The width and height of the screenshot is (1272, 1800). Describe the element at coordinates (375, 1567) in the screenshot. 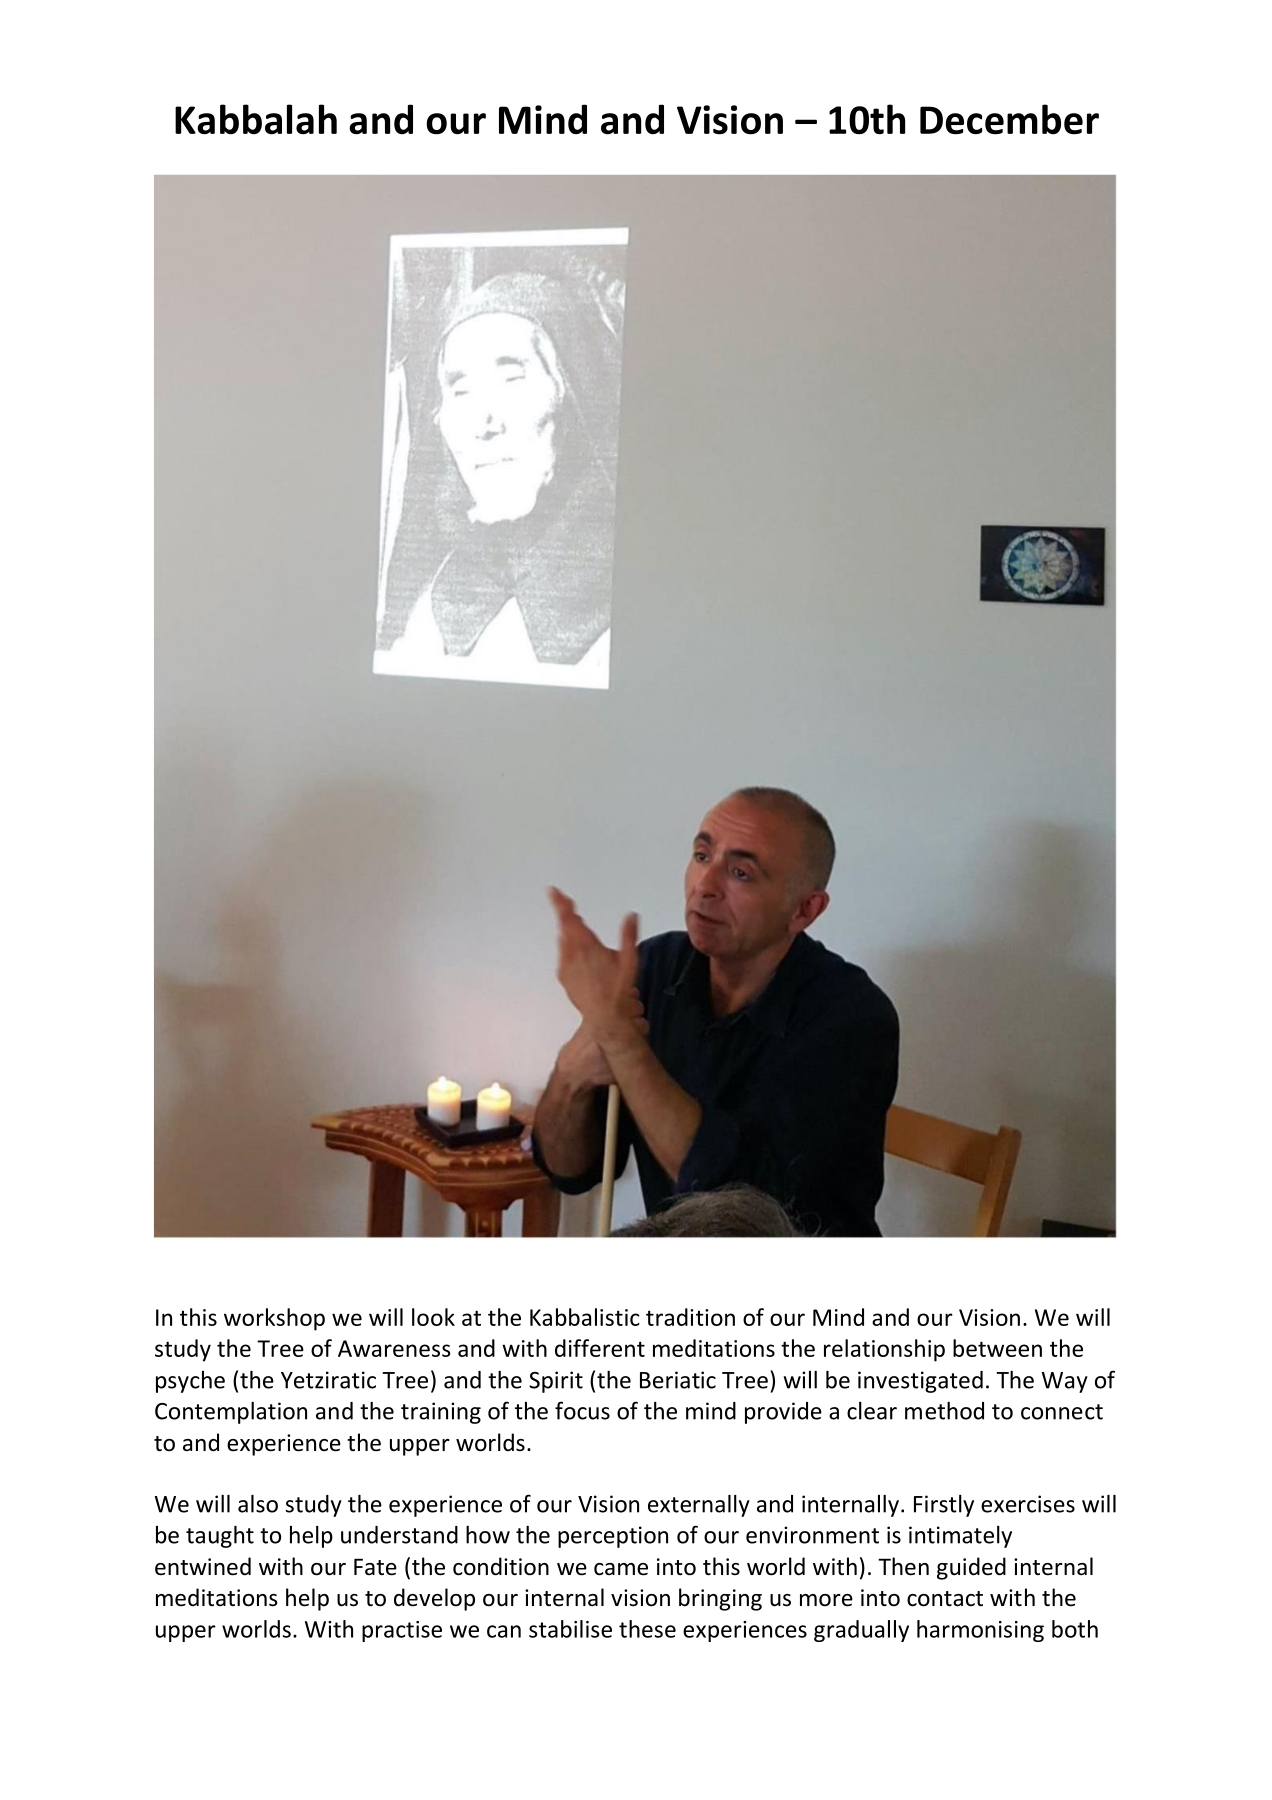

I see `Fate` at that location.
